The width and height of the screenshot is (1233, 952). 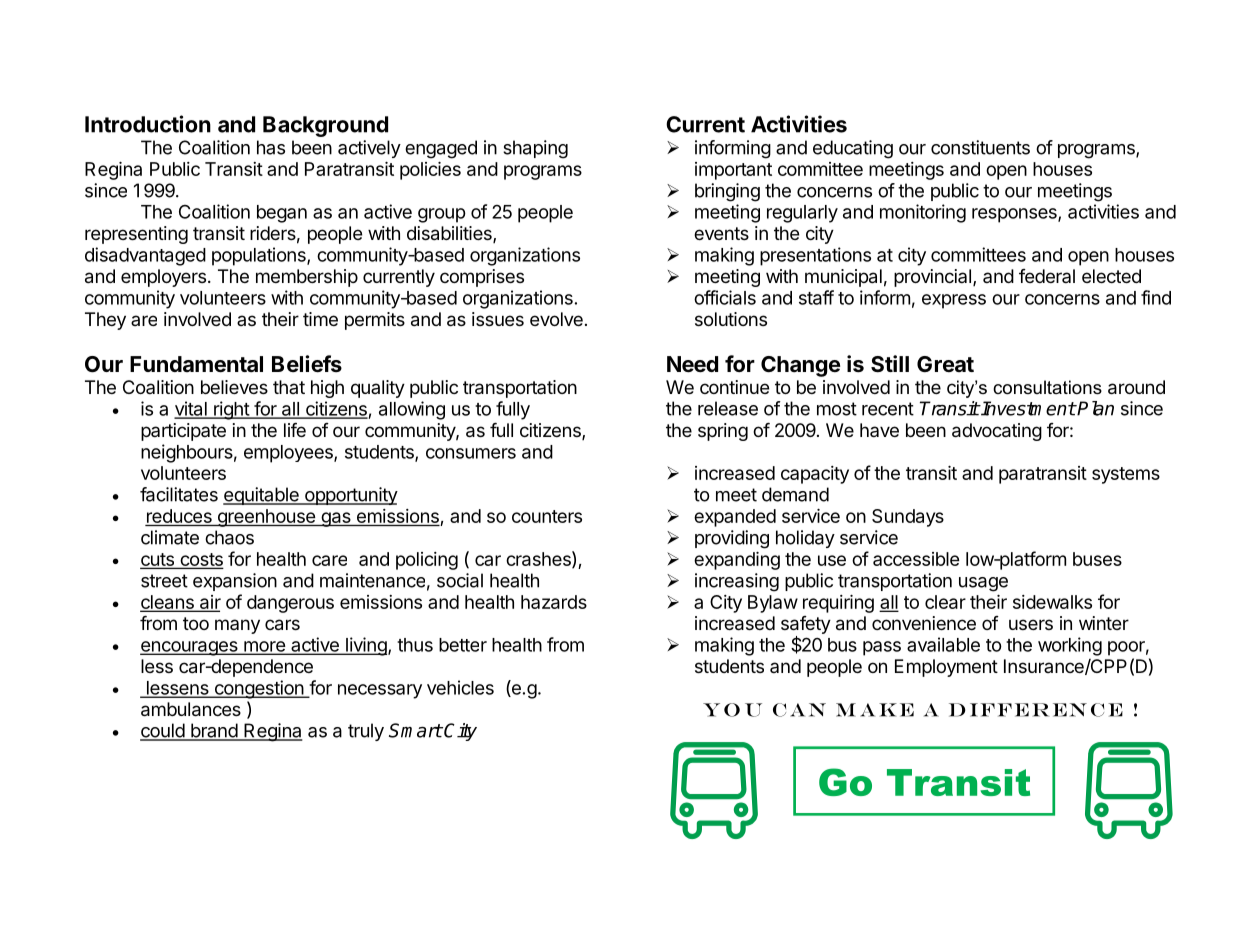 I want to click on express, so click(x=954, y=301).
